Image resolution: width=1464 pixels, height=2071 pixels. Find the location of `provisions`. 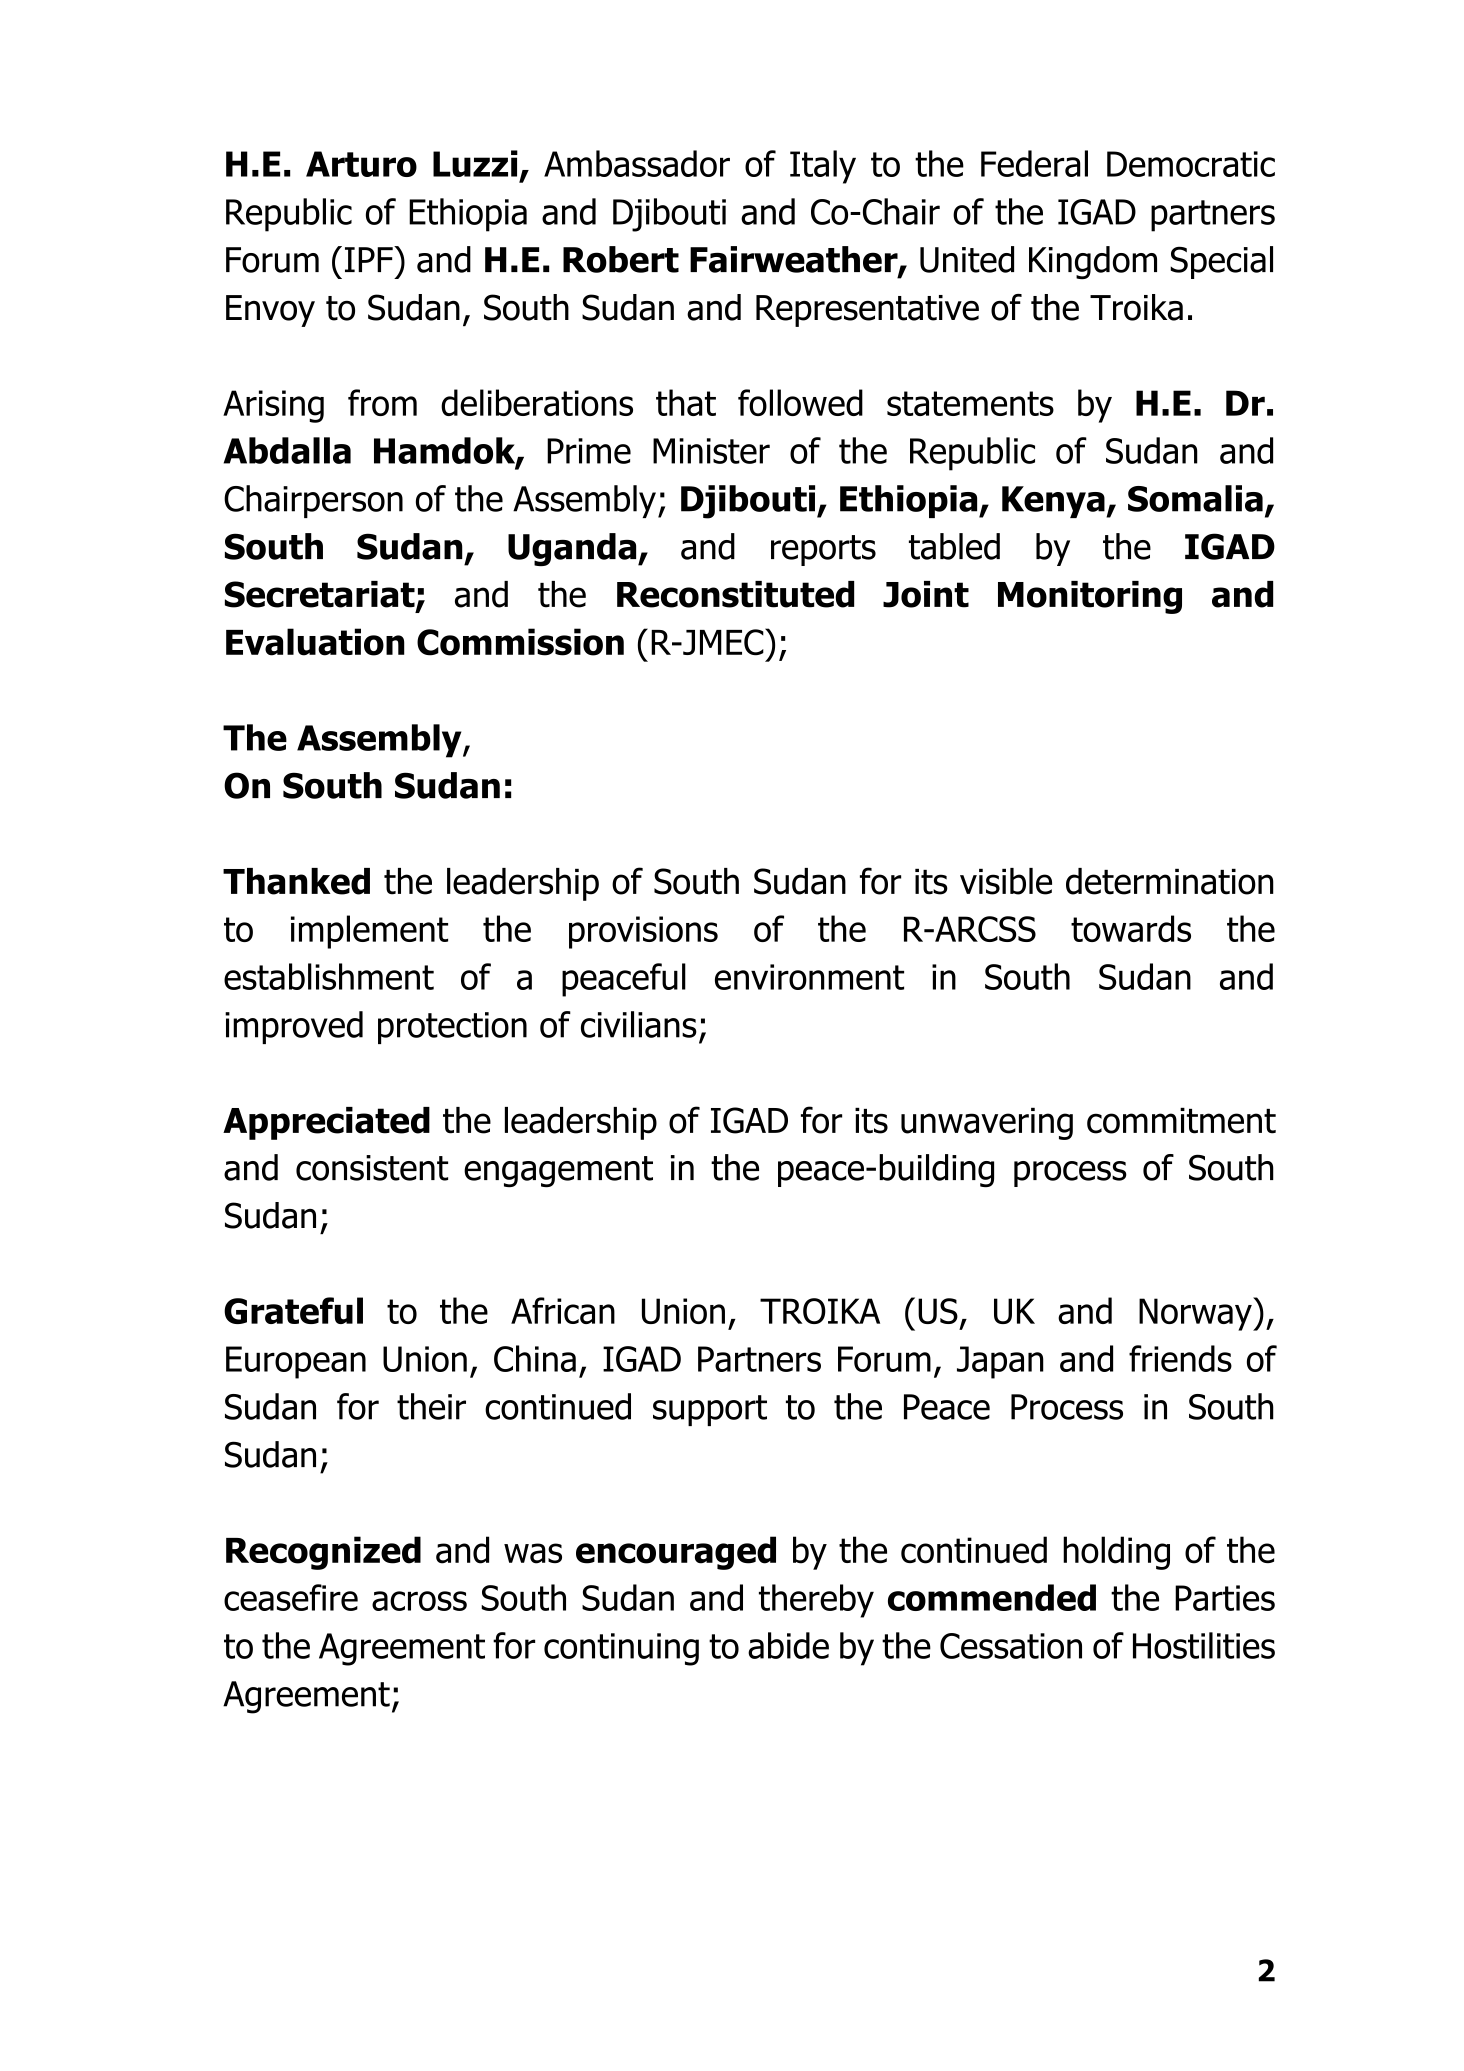

provisions is located at coordinates (643, 932).
